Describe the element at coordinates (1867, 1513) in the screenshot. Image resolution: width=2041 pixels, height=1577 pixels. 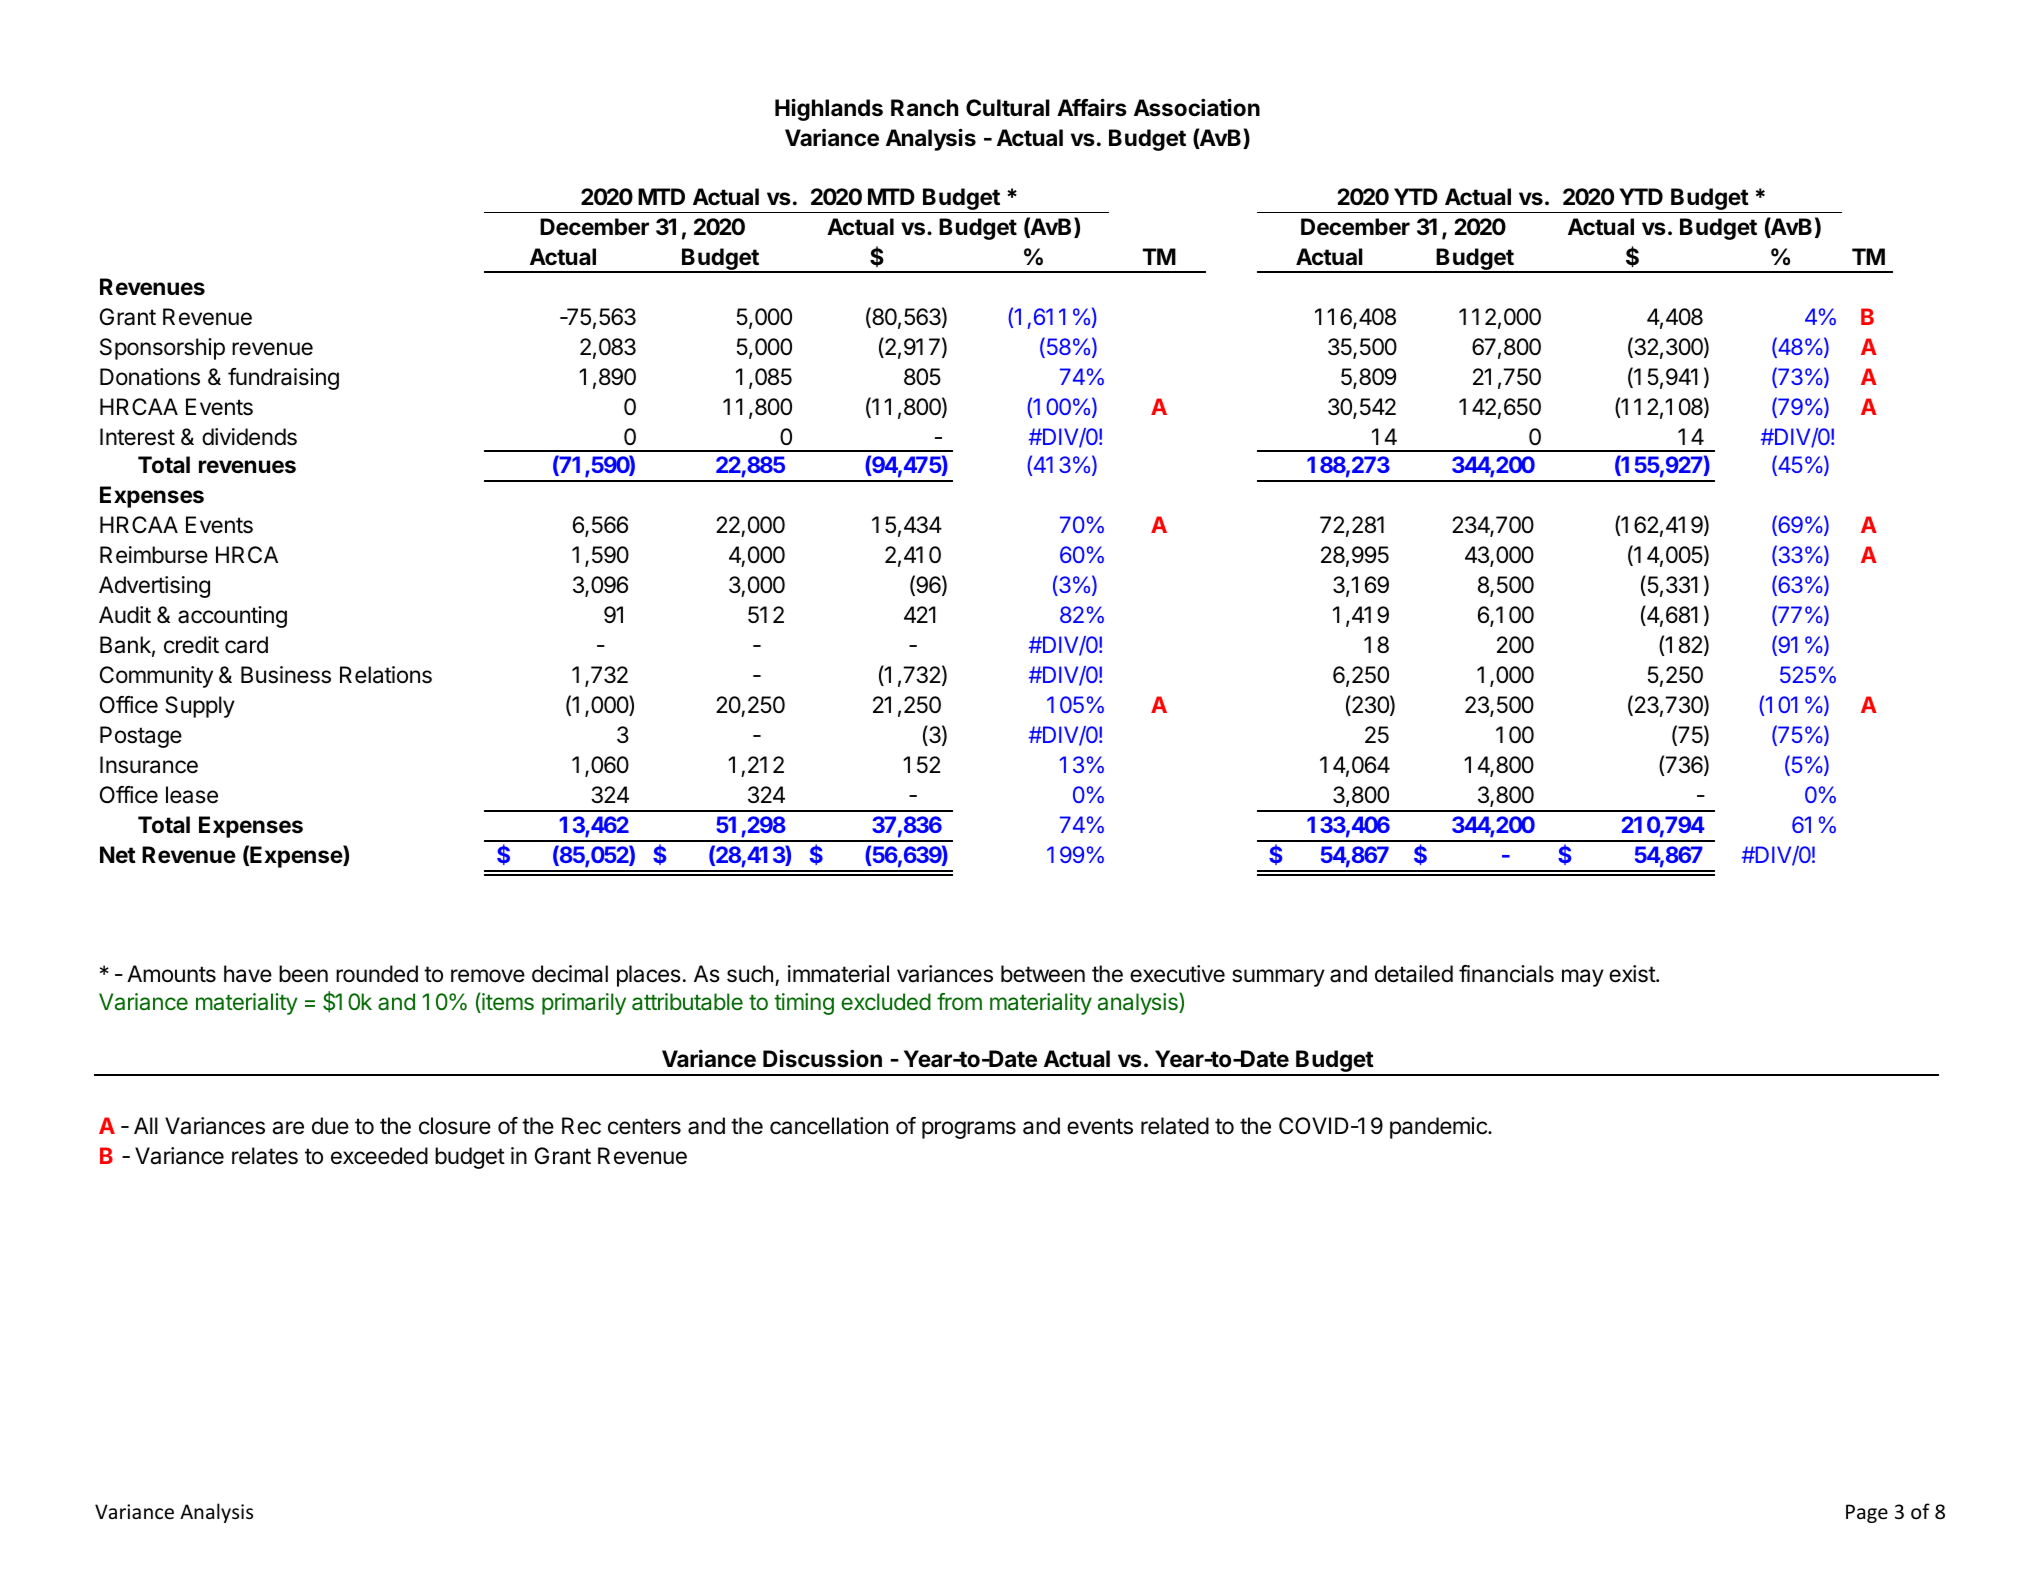
I see `Page` at that location.
